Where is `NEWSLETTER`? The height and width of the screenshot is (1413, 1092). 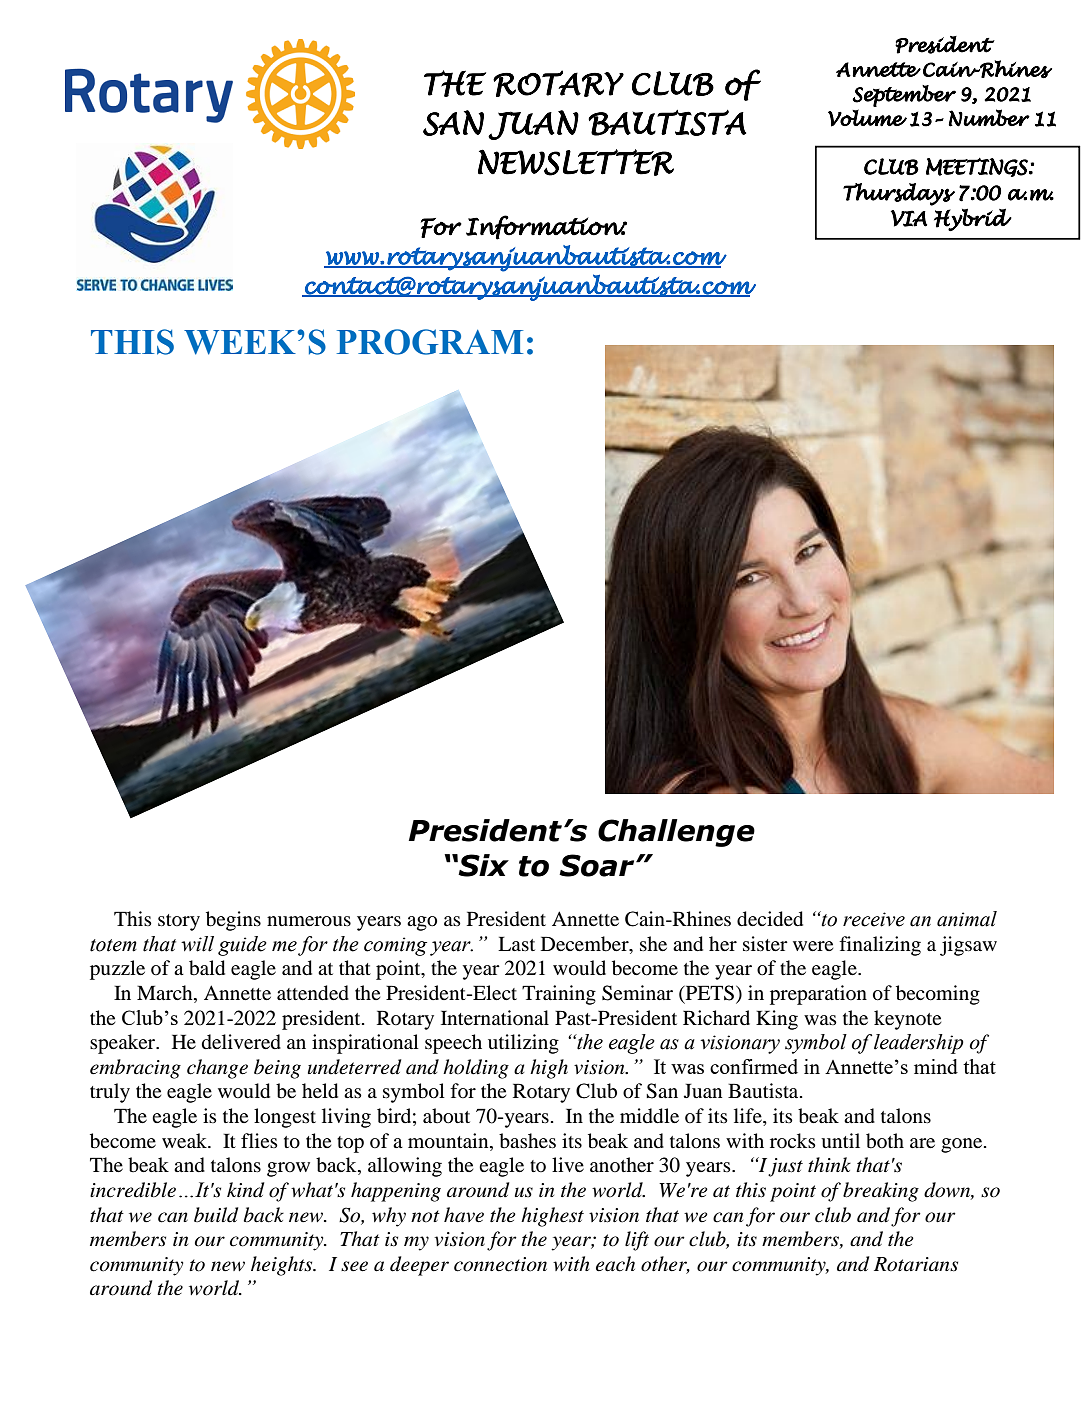 NEWSLETTER is located at coordinates (576, 162).
